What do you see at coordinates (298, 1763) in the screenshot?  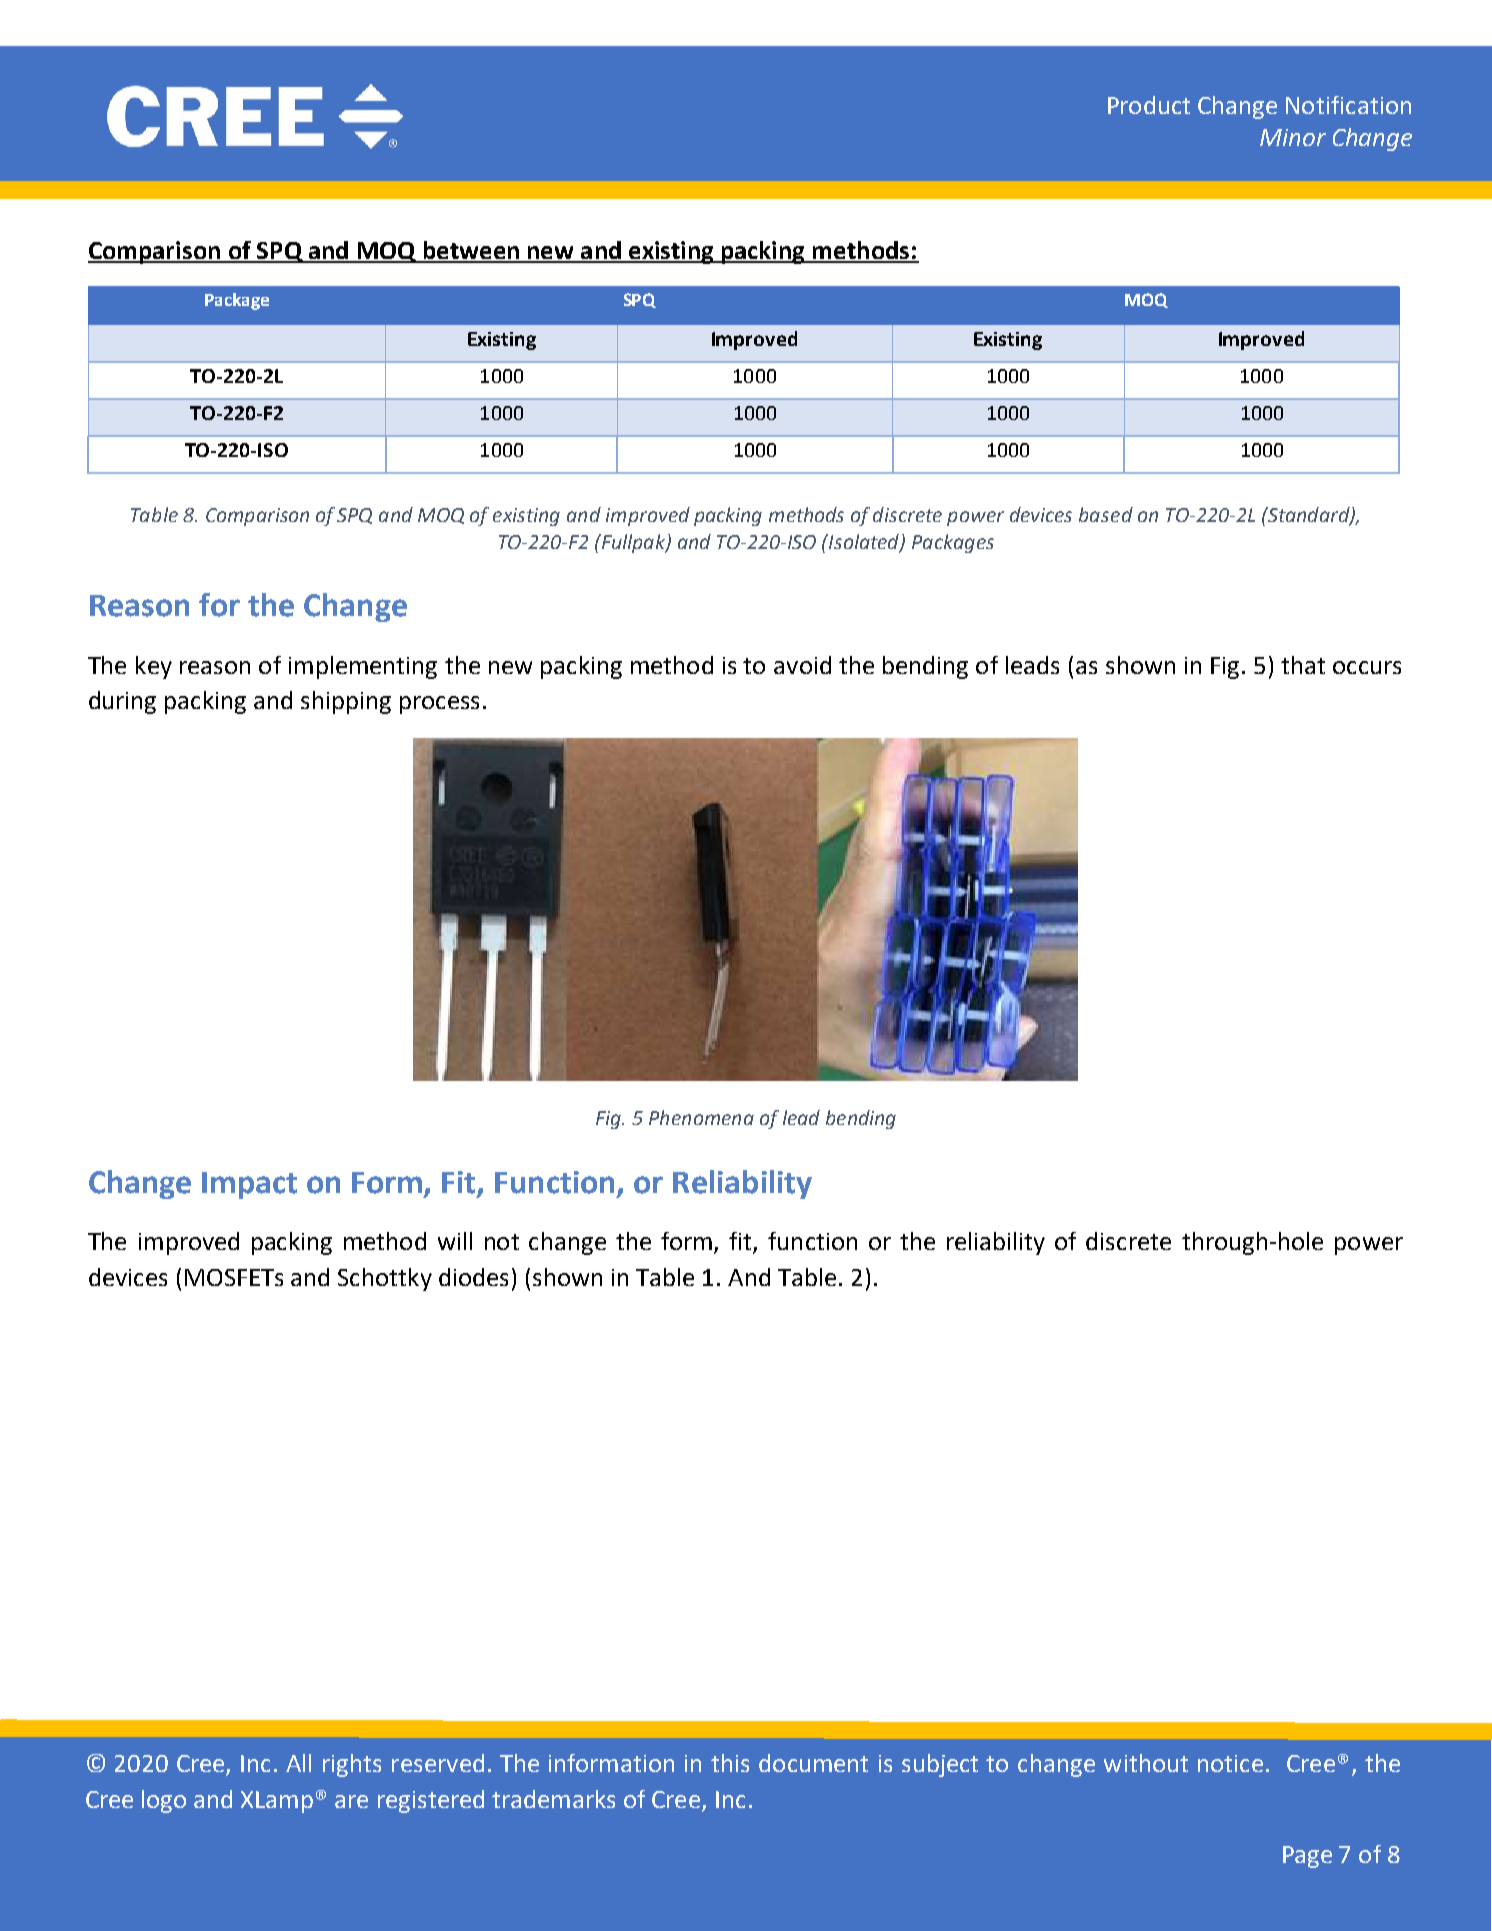 I see `All` at bounding box center [298, 1763].
